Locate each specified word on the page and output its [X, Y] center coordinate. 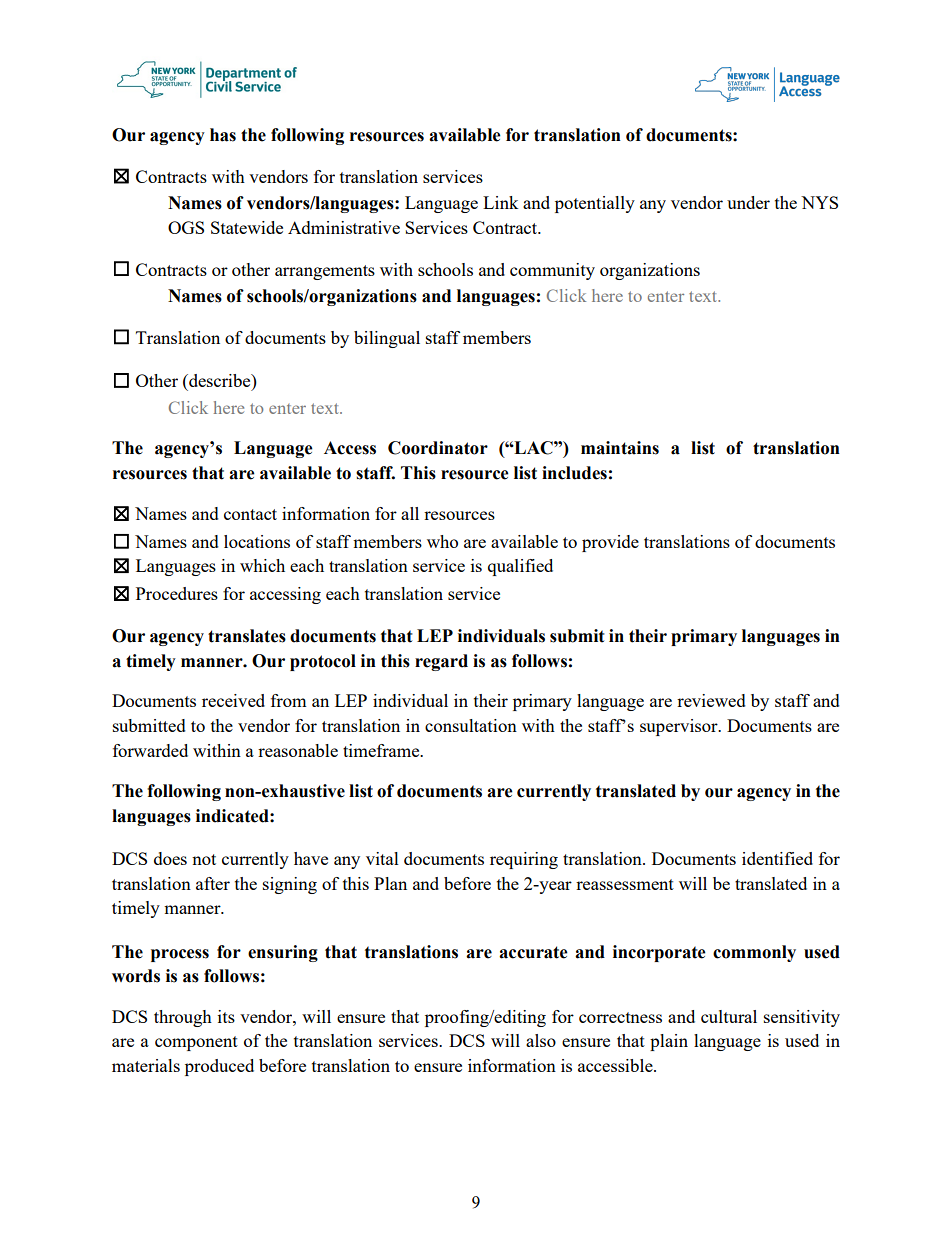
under [748, 202]
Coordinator [438, 448]
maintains [620, 448]
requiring [524, 860]
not [204, 859]
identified [777, 858]
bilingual [387, 339]
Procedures [177, 593]
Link [501, 202]
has [223, 135]
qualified [520, 567]
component [196, 1043]
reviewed [711, 700]
